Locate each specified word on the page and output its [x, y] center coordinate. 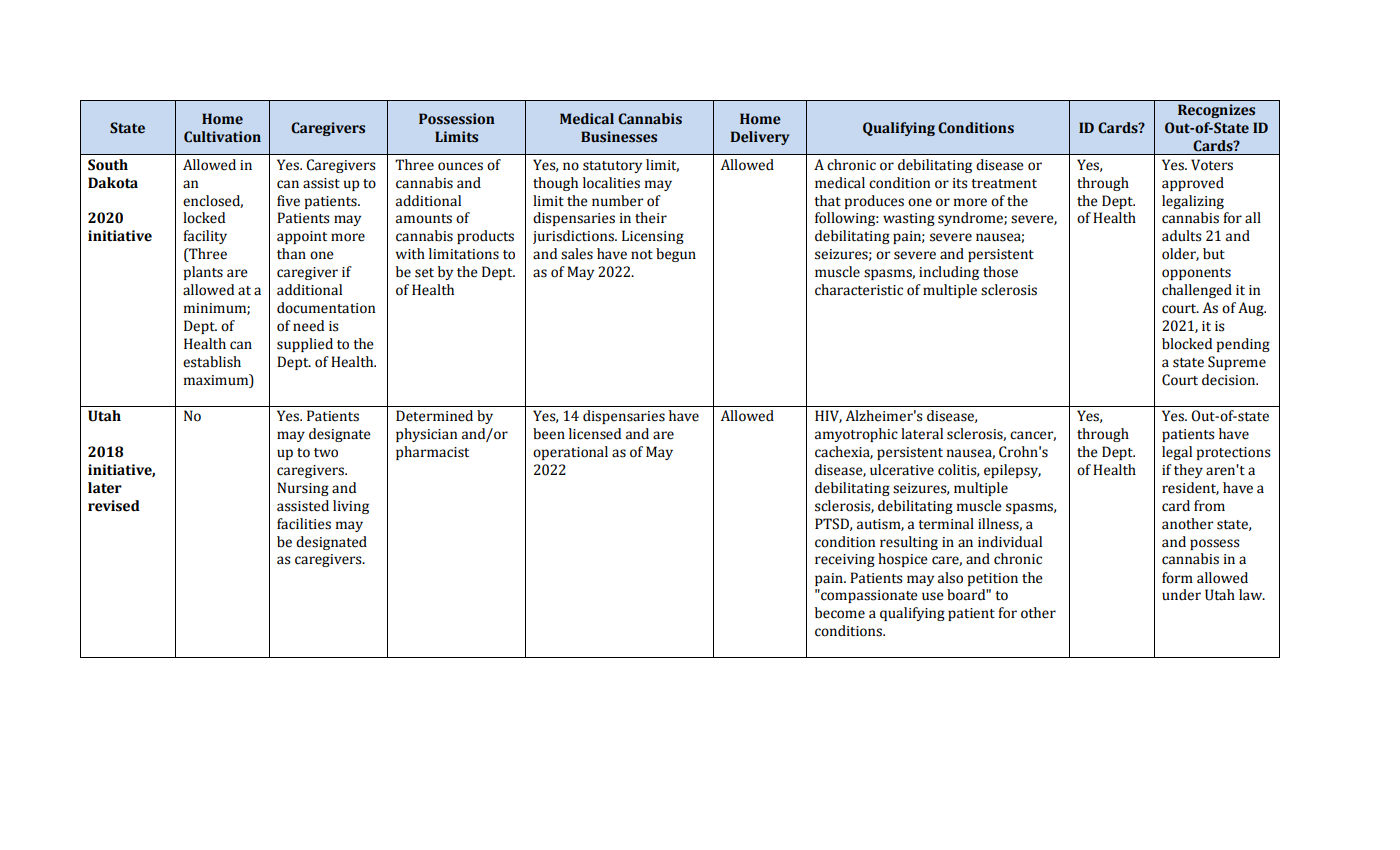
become [840, 613]
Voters [1212, 165]
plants [203, 273]
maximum [217, 380]
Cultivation [222, 137]
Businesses [619, 137]
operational [570, 453]
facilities [304, 524]
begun [676, 255]
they [1188, 471]
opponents [1196, 274]
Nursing [303, 489]
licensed [595, 434]
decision [1230, 380]
